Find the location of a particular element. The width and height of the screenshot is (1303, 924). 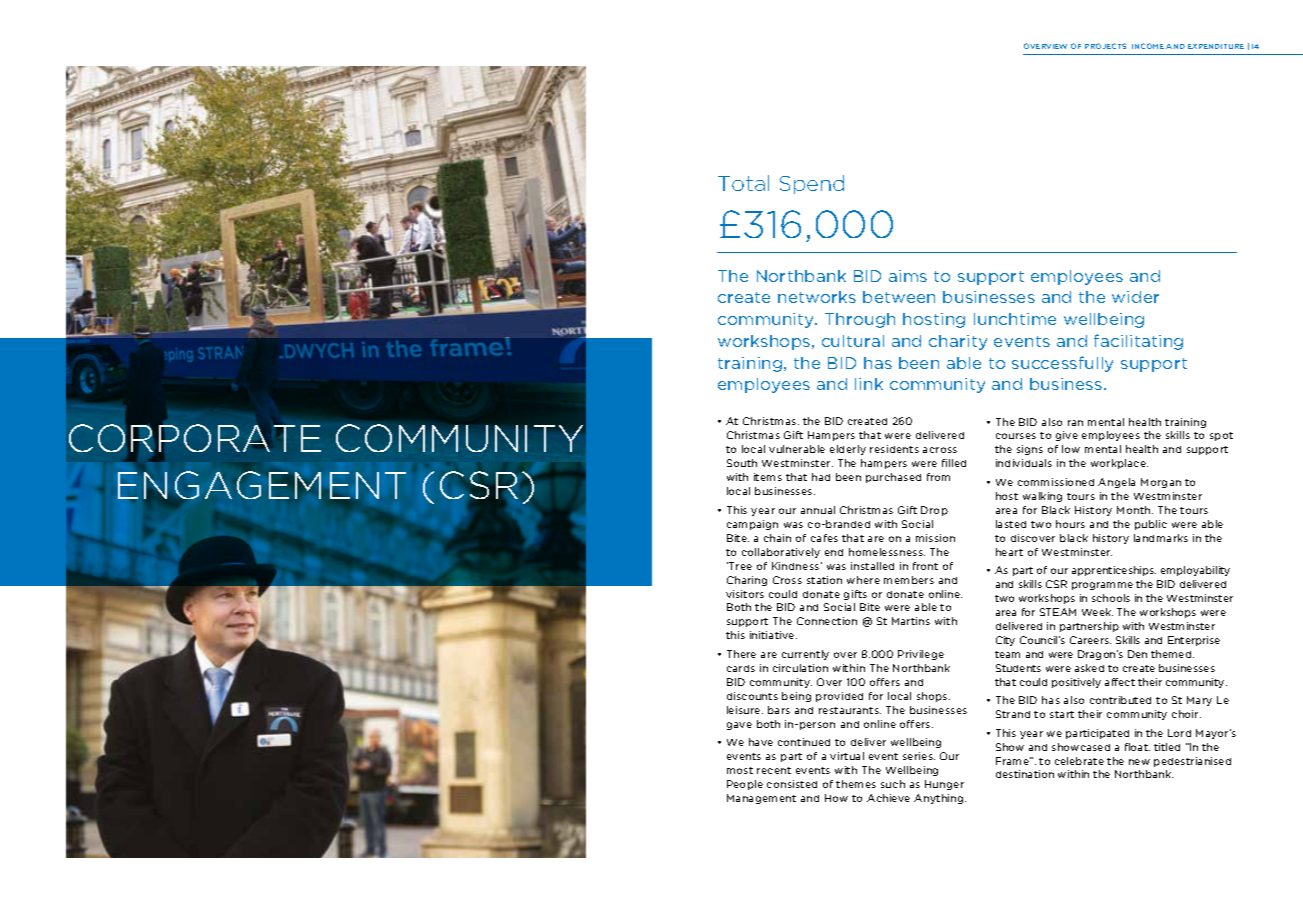

Careers is located at coordinates (1090, 640).
